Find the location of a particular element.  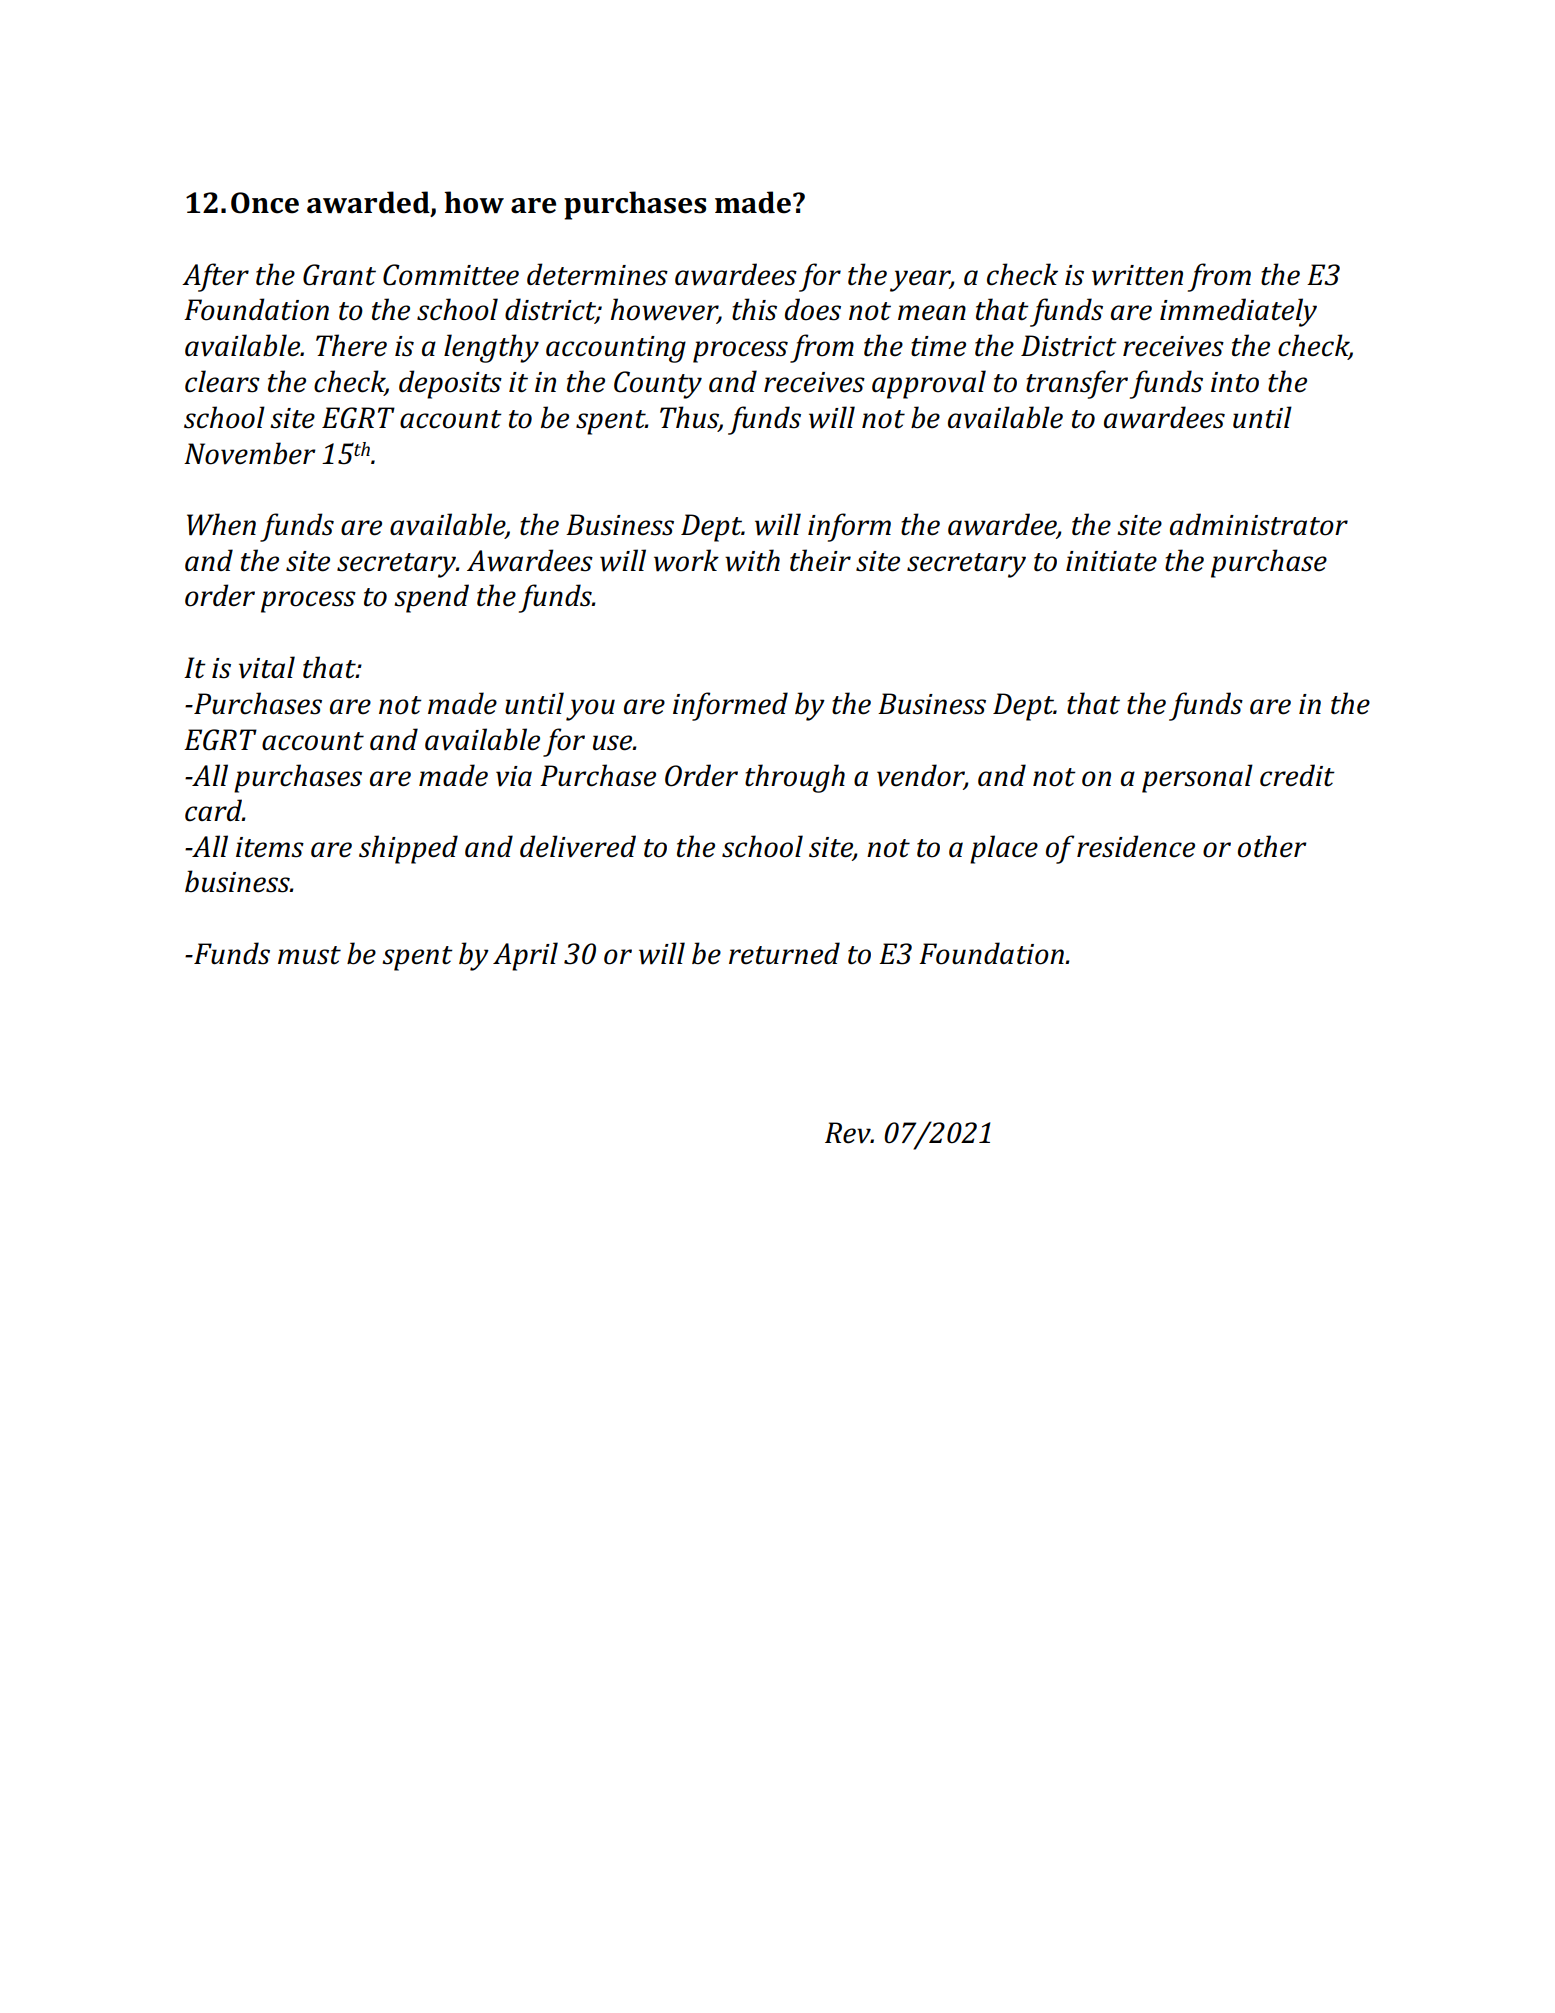

written is located at coordinates (1137, 275).
